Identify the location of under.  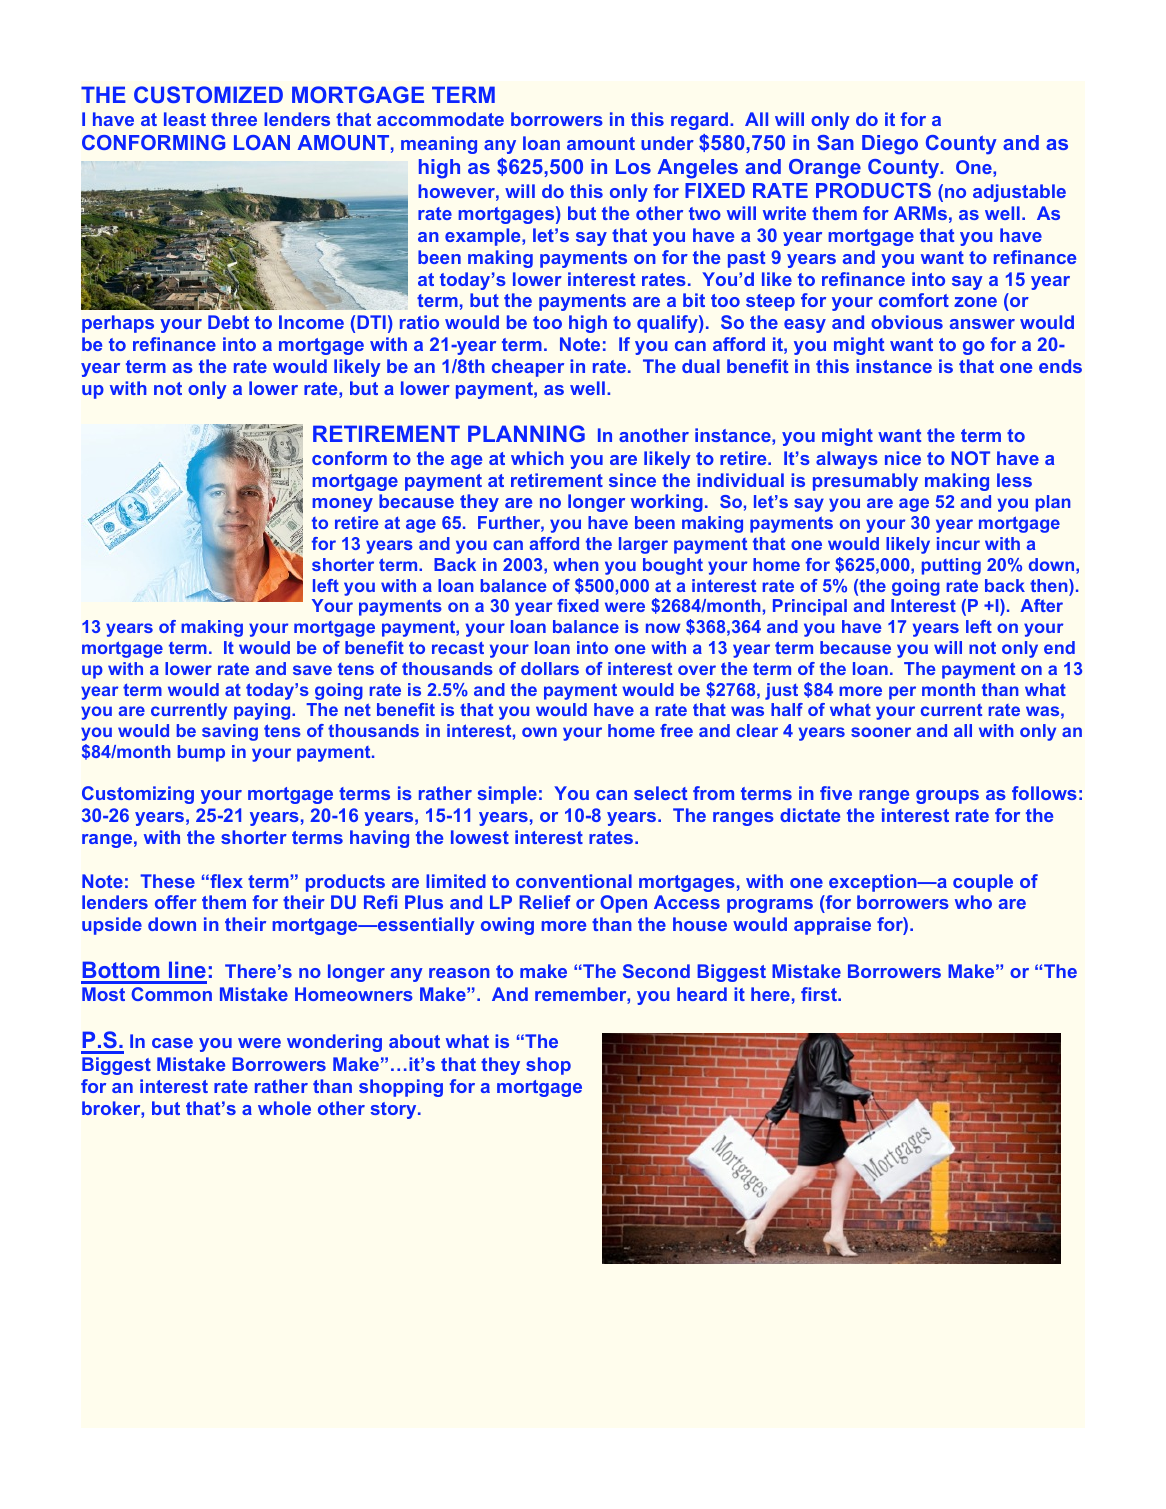
(667, 143).
